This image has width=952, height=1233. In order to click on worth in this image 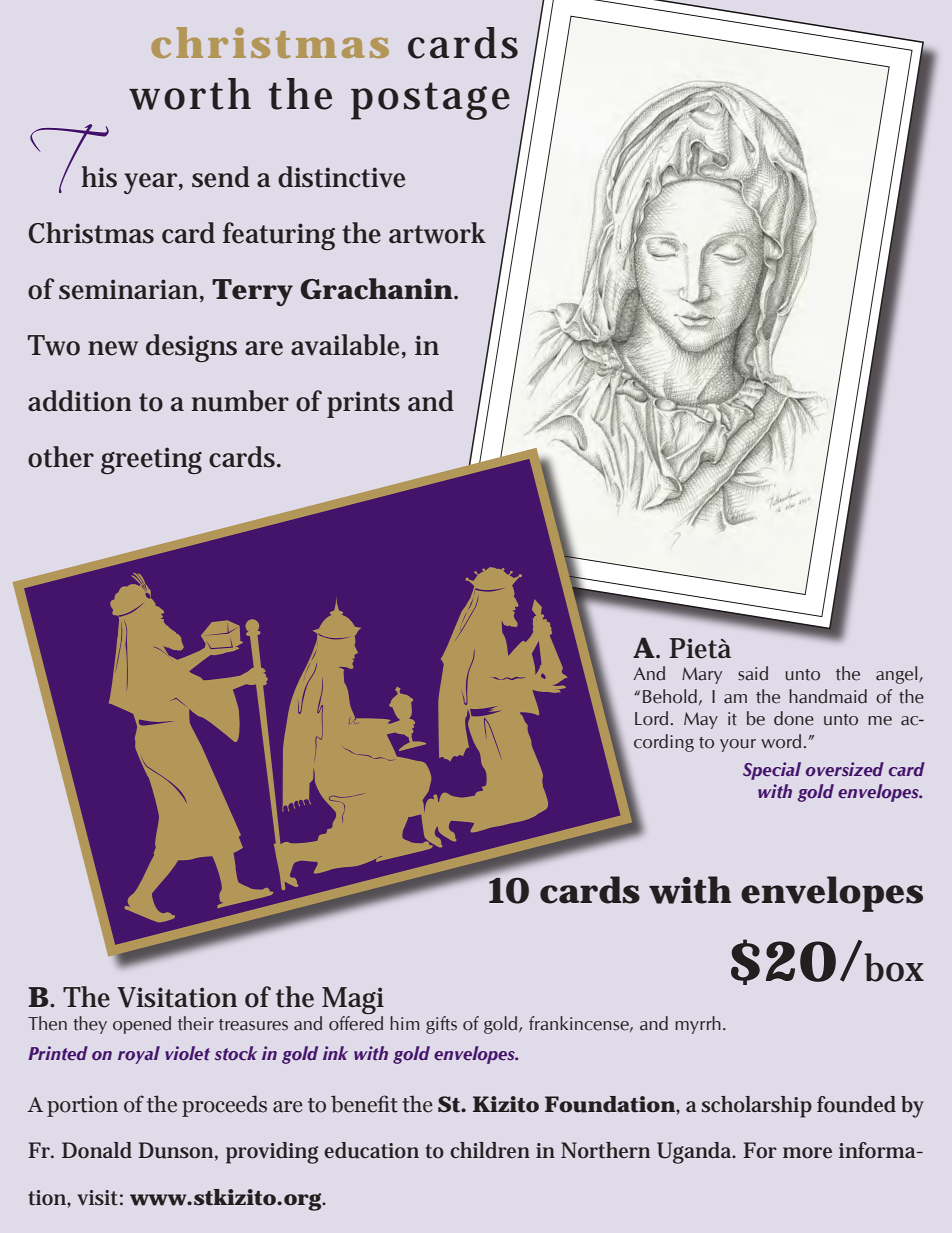, I will do `click(190, 94)`.
